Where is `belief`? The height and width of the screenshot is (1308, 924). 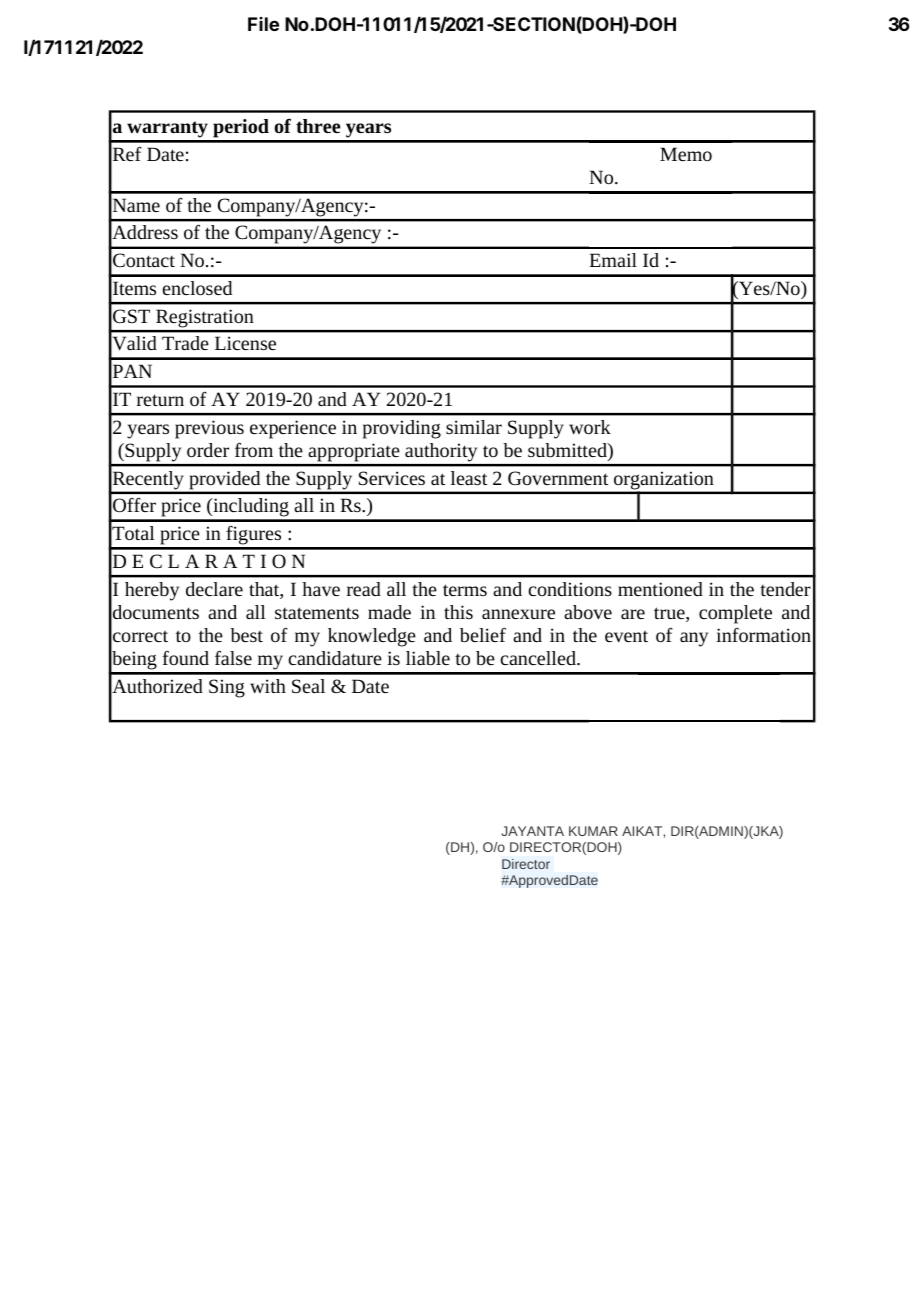 belief is located at coordinates (483, 635).
